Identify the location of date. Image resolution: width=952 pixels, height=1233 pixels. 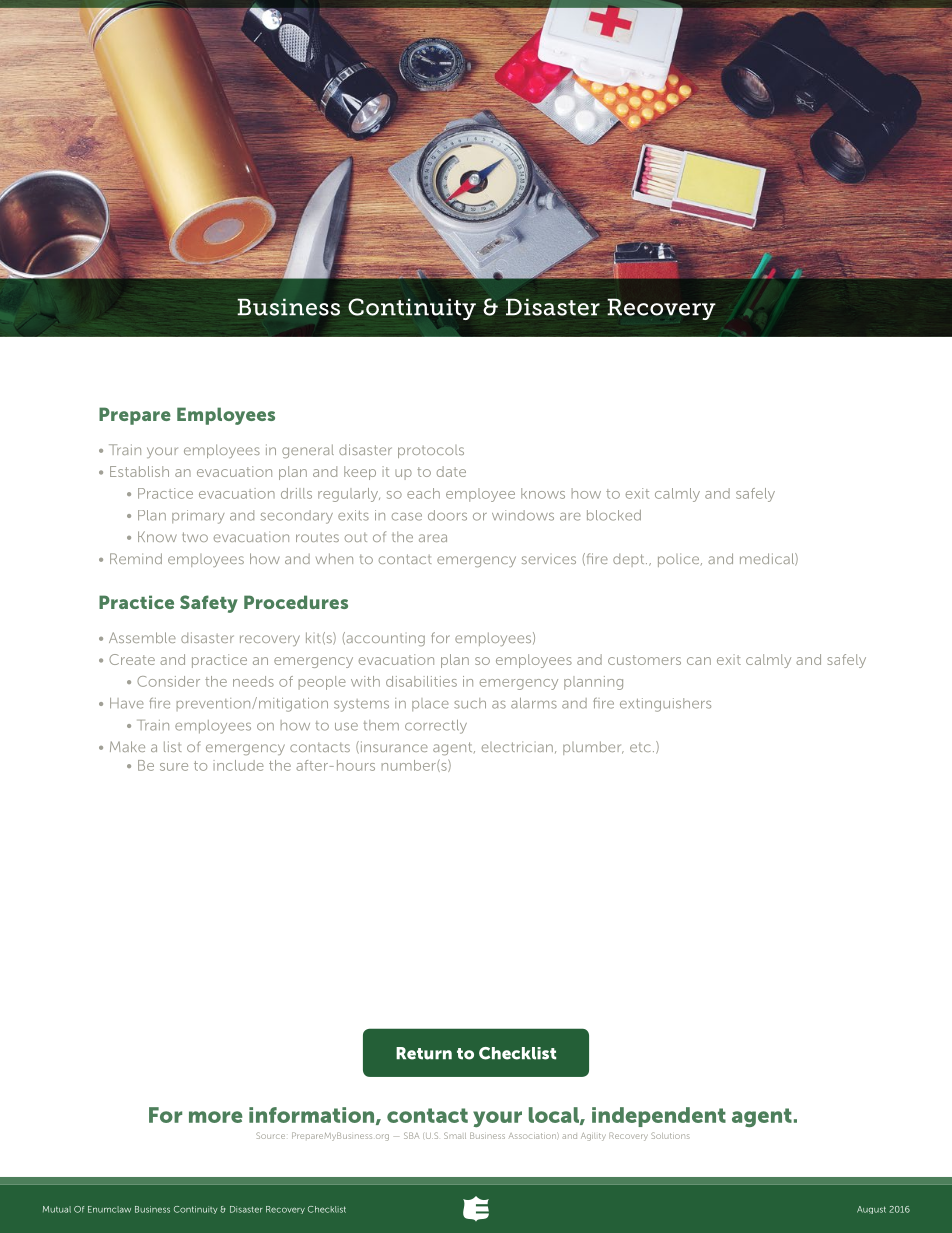
(451, 471).
